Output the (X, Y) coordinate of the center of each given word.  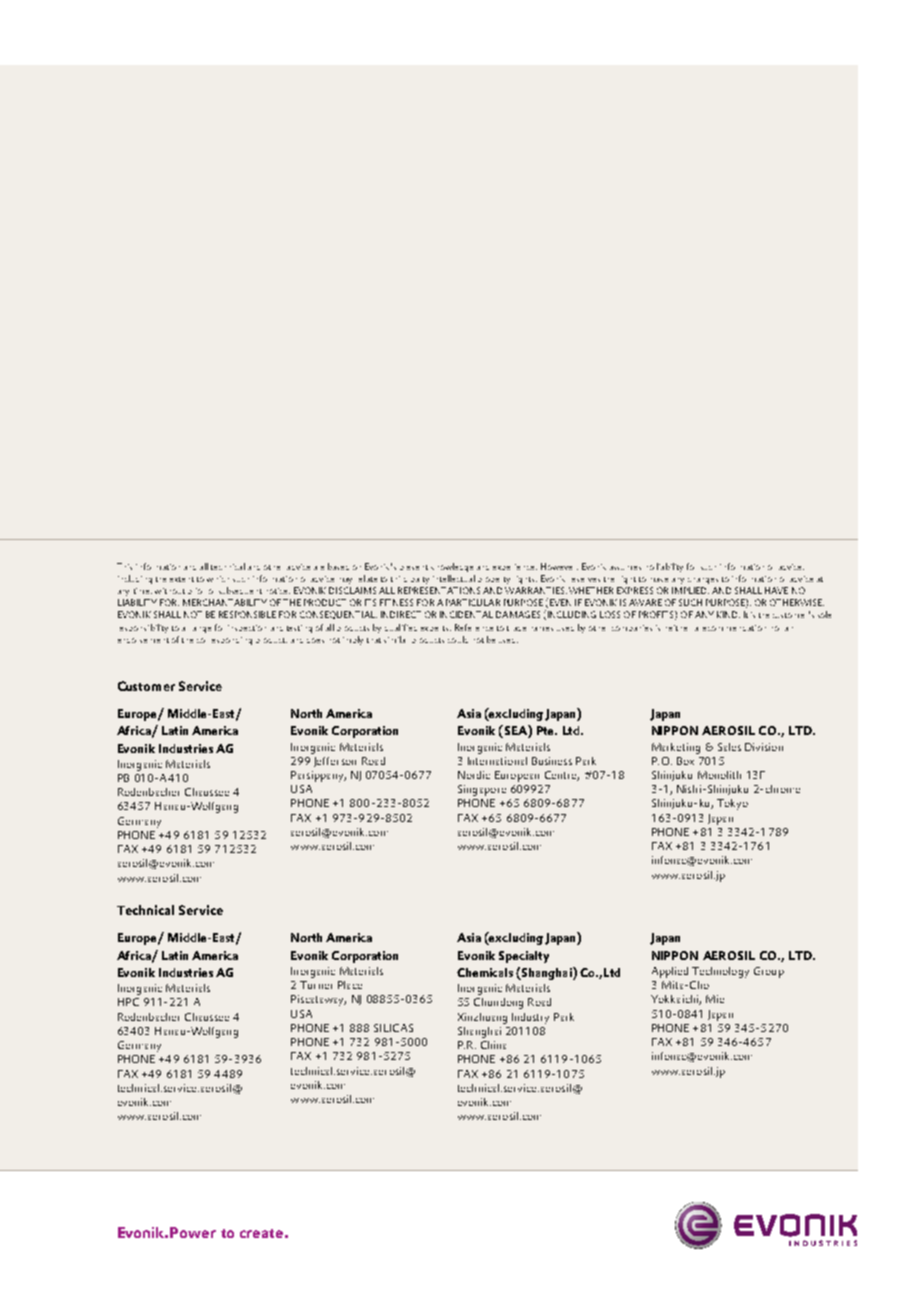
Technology (720, 972)
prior (195, 591)
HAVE (776, 590)
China (493, 1045)
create (261, 1233)
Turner (316, 985)
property (494, 580)
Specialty (524, 957)
